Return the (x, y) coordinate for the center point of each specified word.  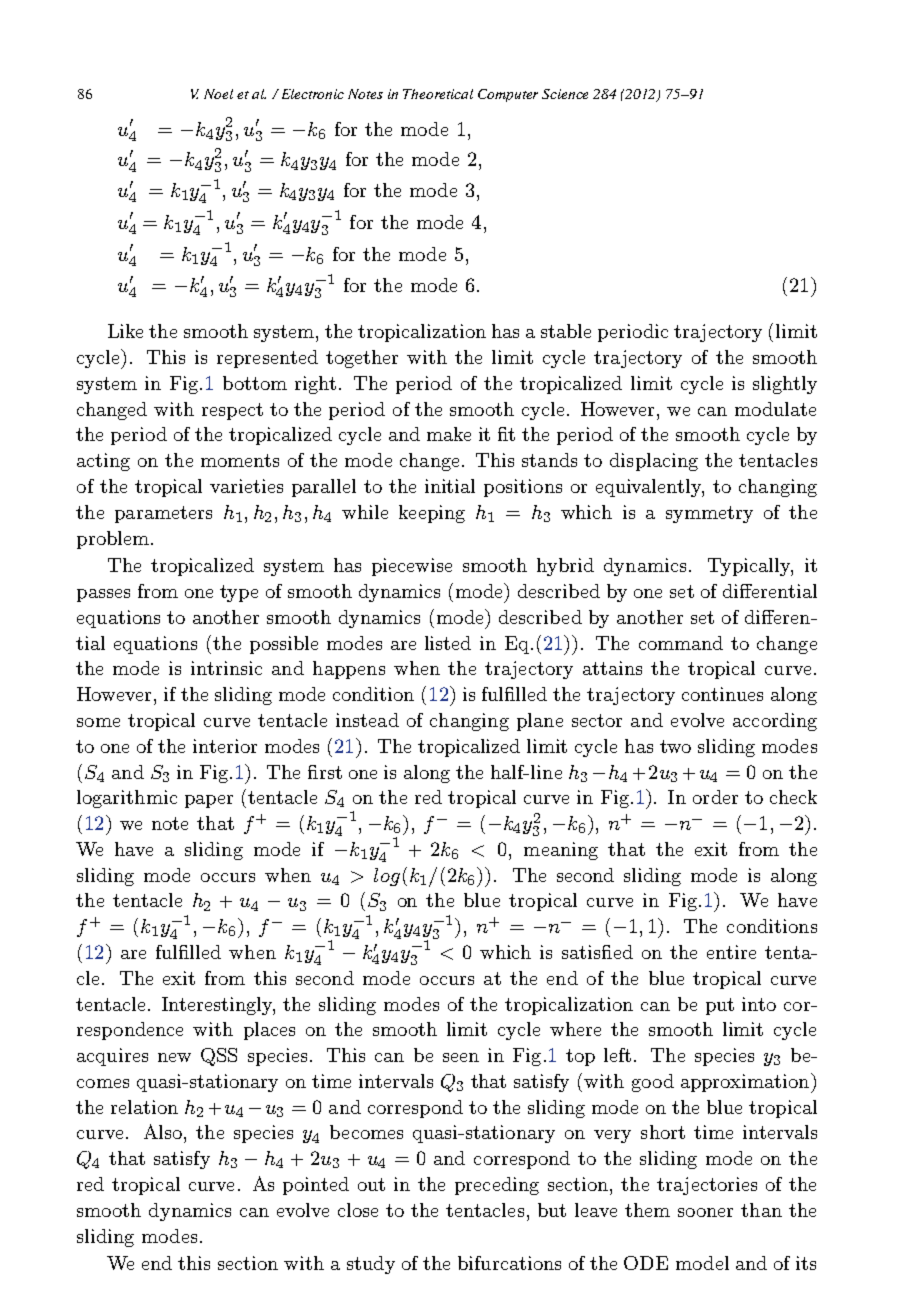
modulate (775, 409)
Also (163, 1131)
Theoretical (438, 94)
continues (722, 694)
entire (731, 952)
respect (232, 411)
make (449, 434)
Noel (218, 94)
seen (461, 1057)
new (174, 1057)
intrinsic (226, 668)
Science (565, 94)
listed (448, 643)
